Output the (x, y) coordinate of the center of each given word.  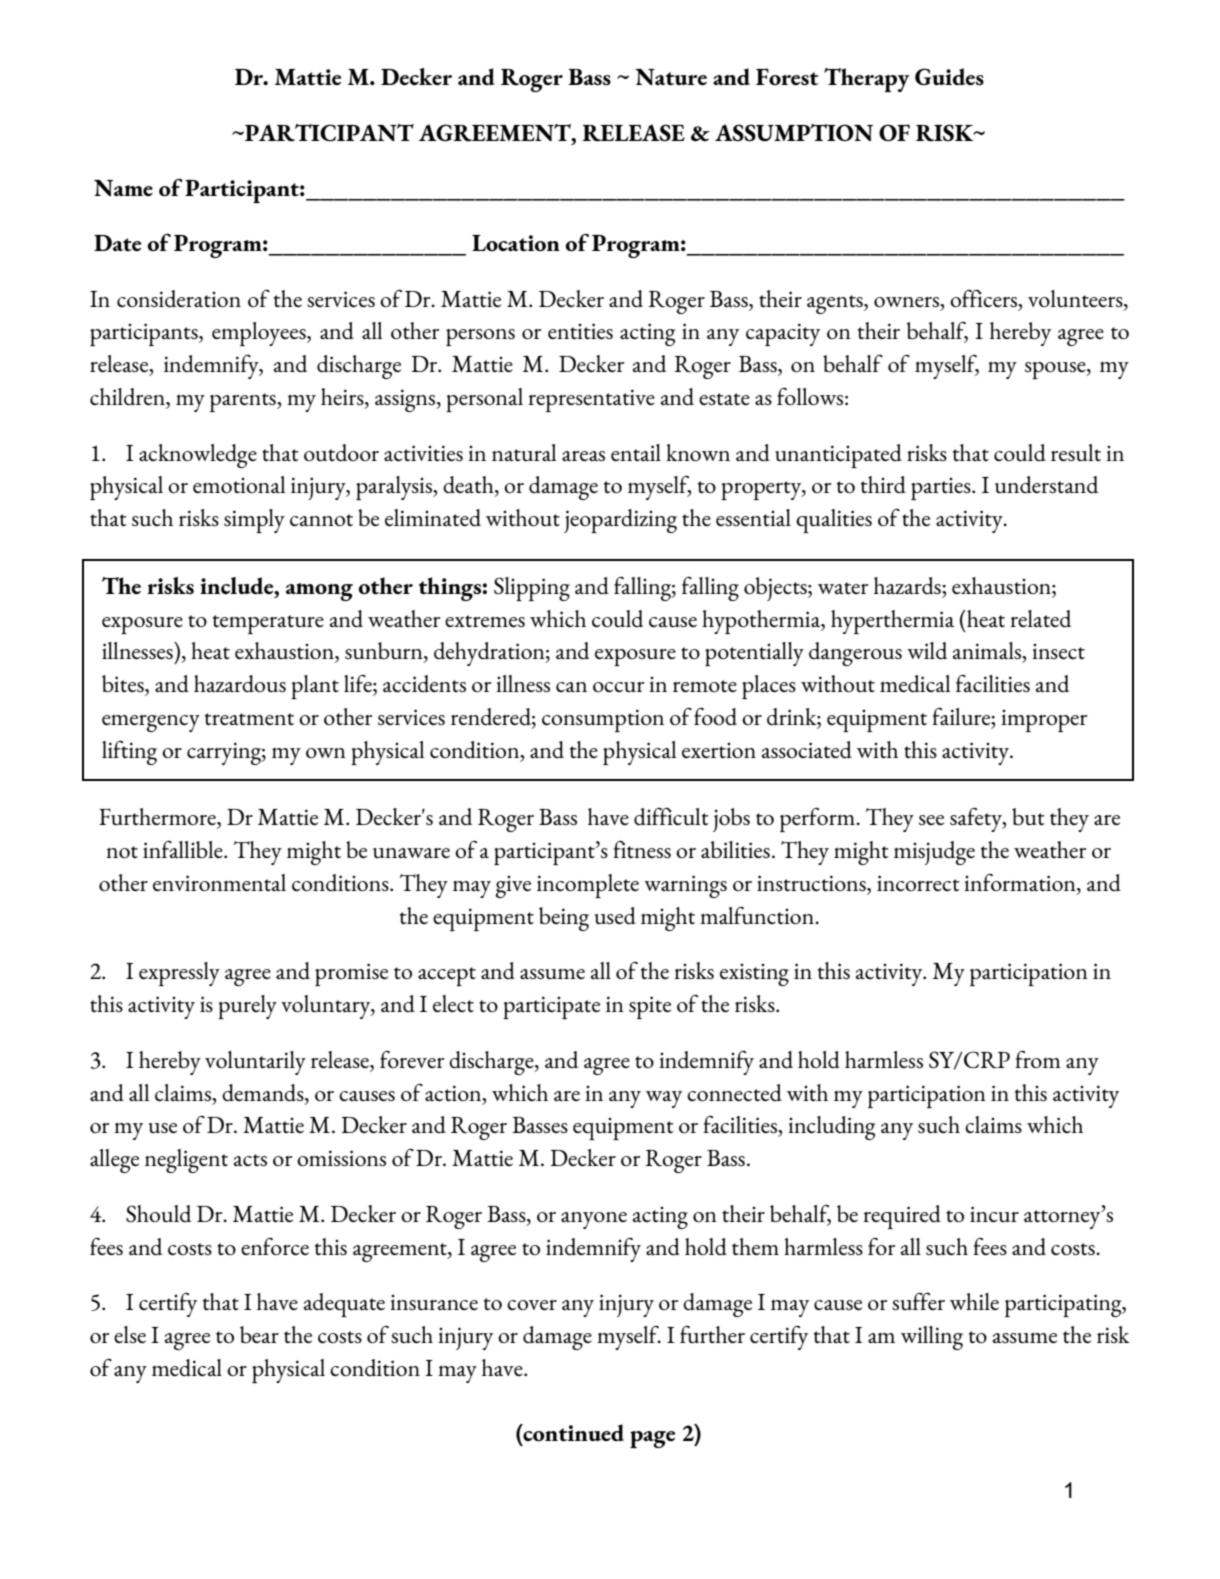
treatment (249, 719)
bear (259, 1334)
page (652, 1439)
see (931, 820)
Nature (671, 77)
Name (123, 188)
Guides (949, 76)
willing (932, 1338)
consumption (603, 720)
